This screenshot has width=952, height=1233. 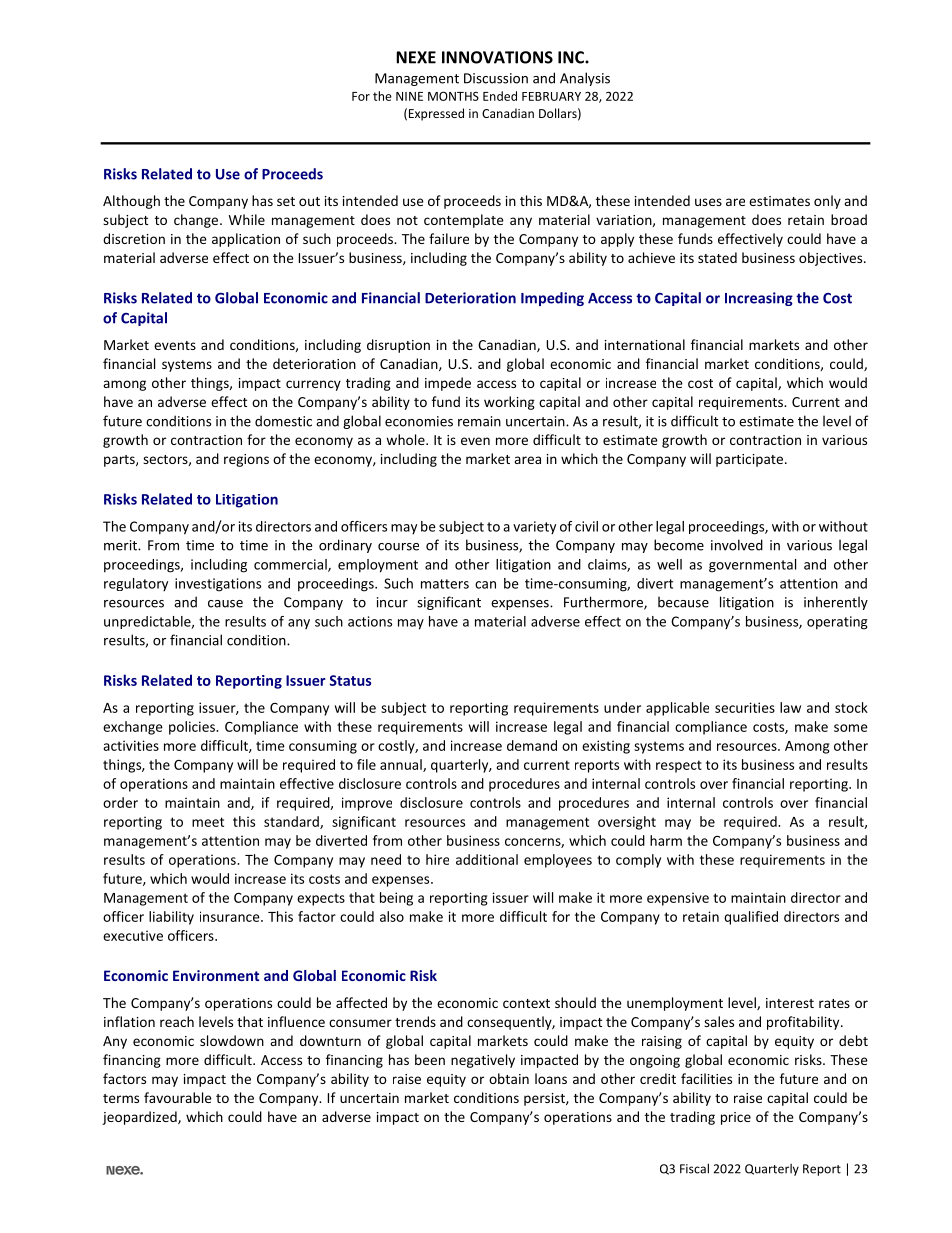 I want to click on uses, so click(x=708, y=202).
